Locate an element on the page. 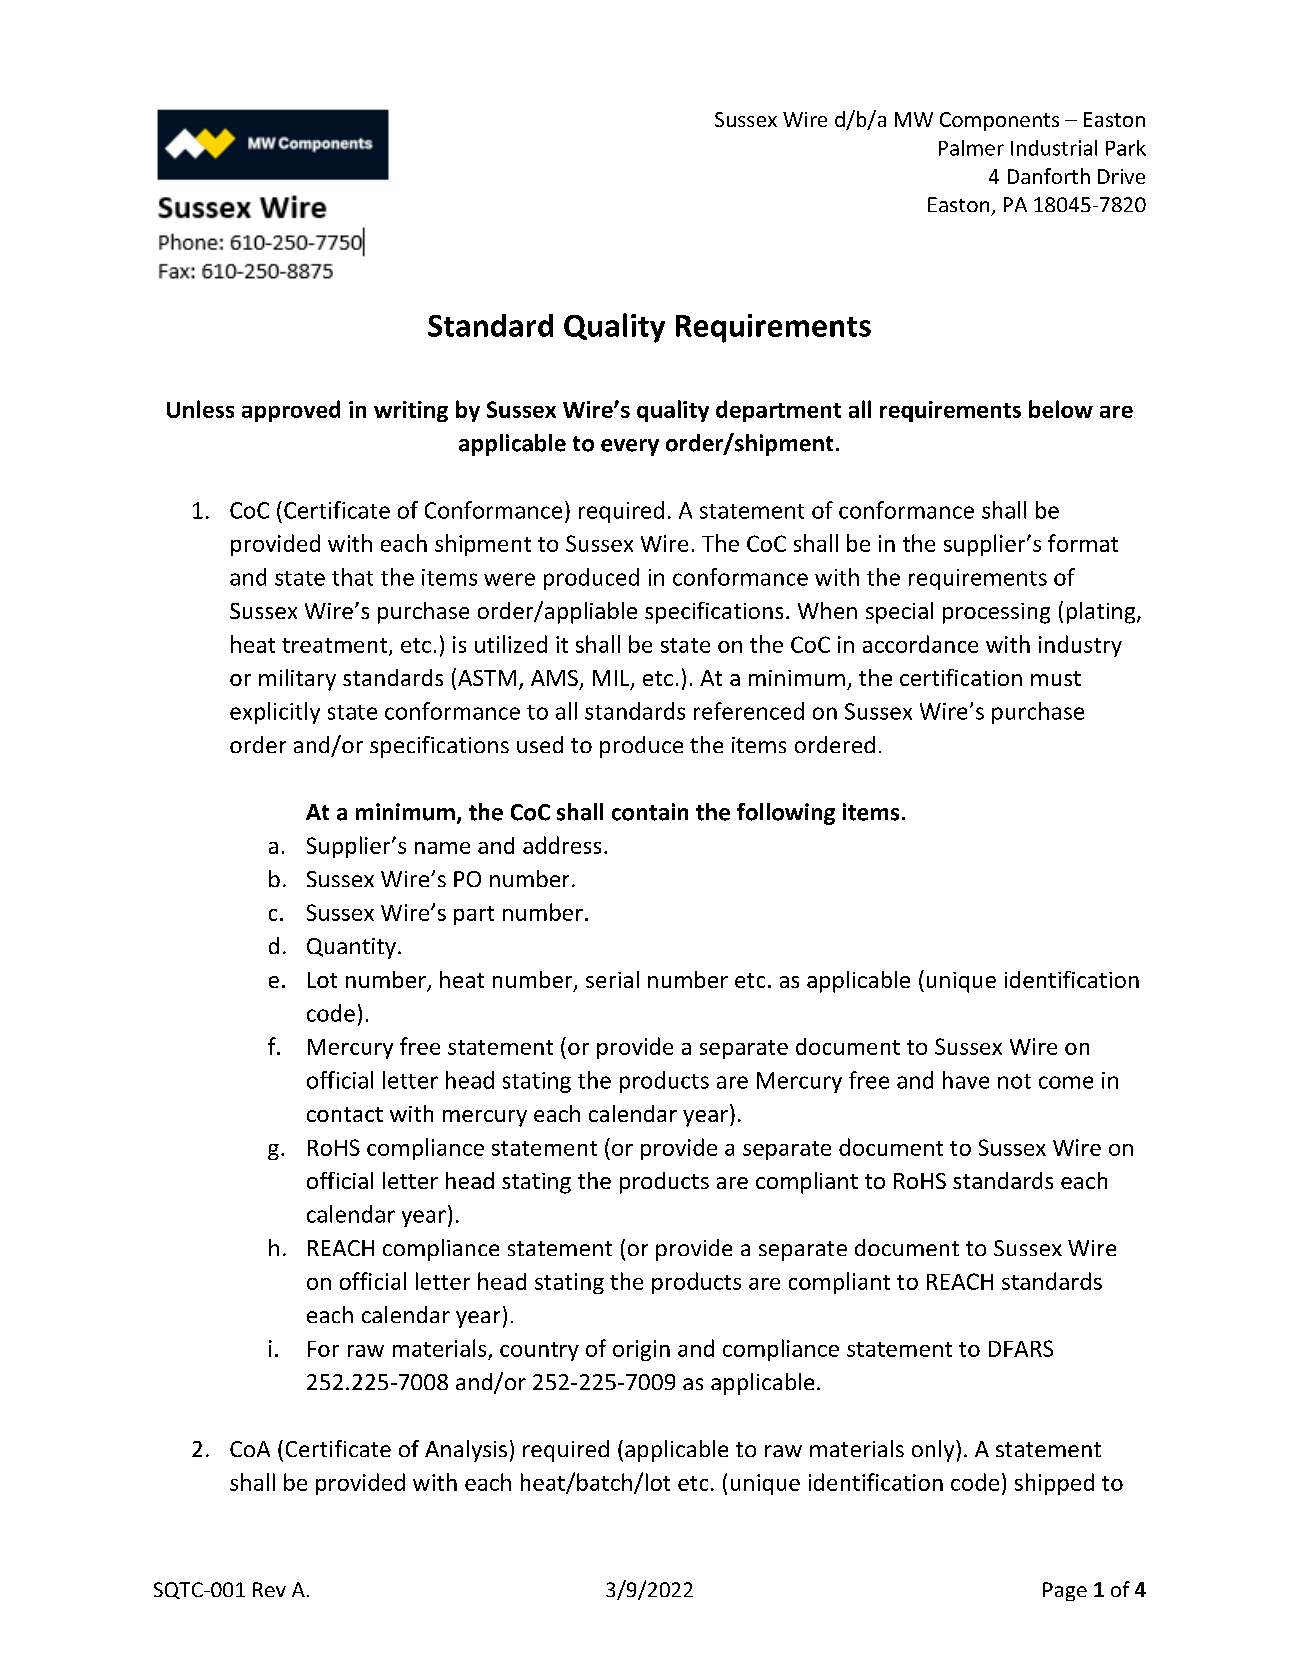 The height and width of the document is (1680, 1299). Danforth is located at coordinates (1049, 176).
